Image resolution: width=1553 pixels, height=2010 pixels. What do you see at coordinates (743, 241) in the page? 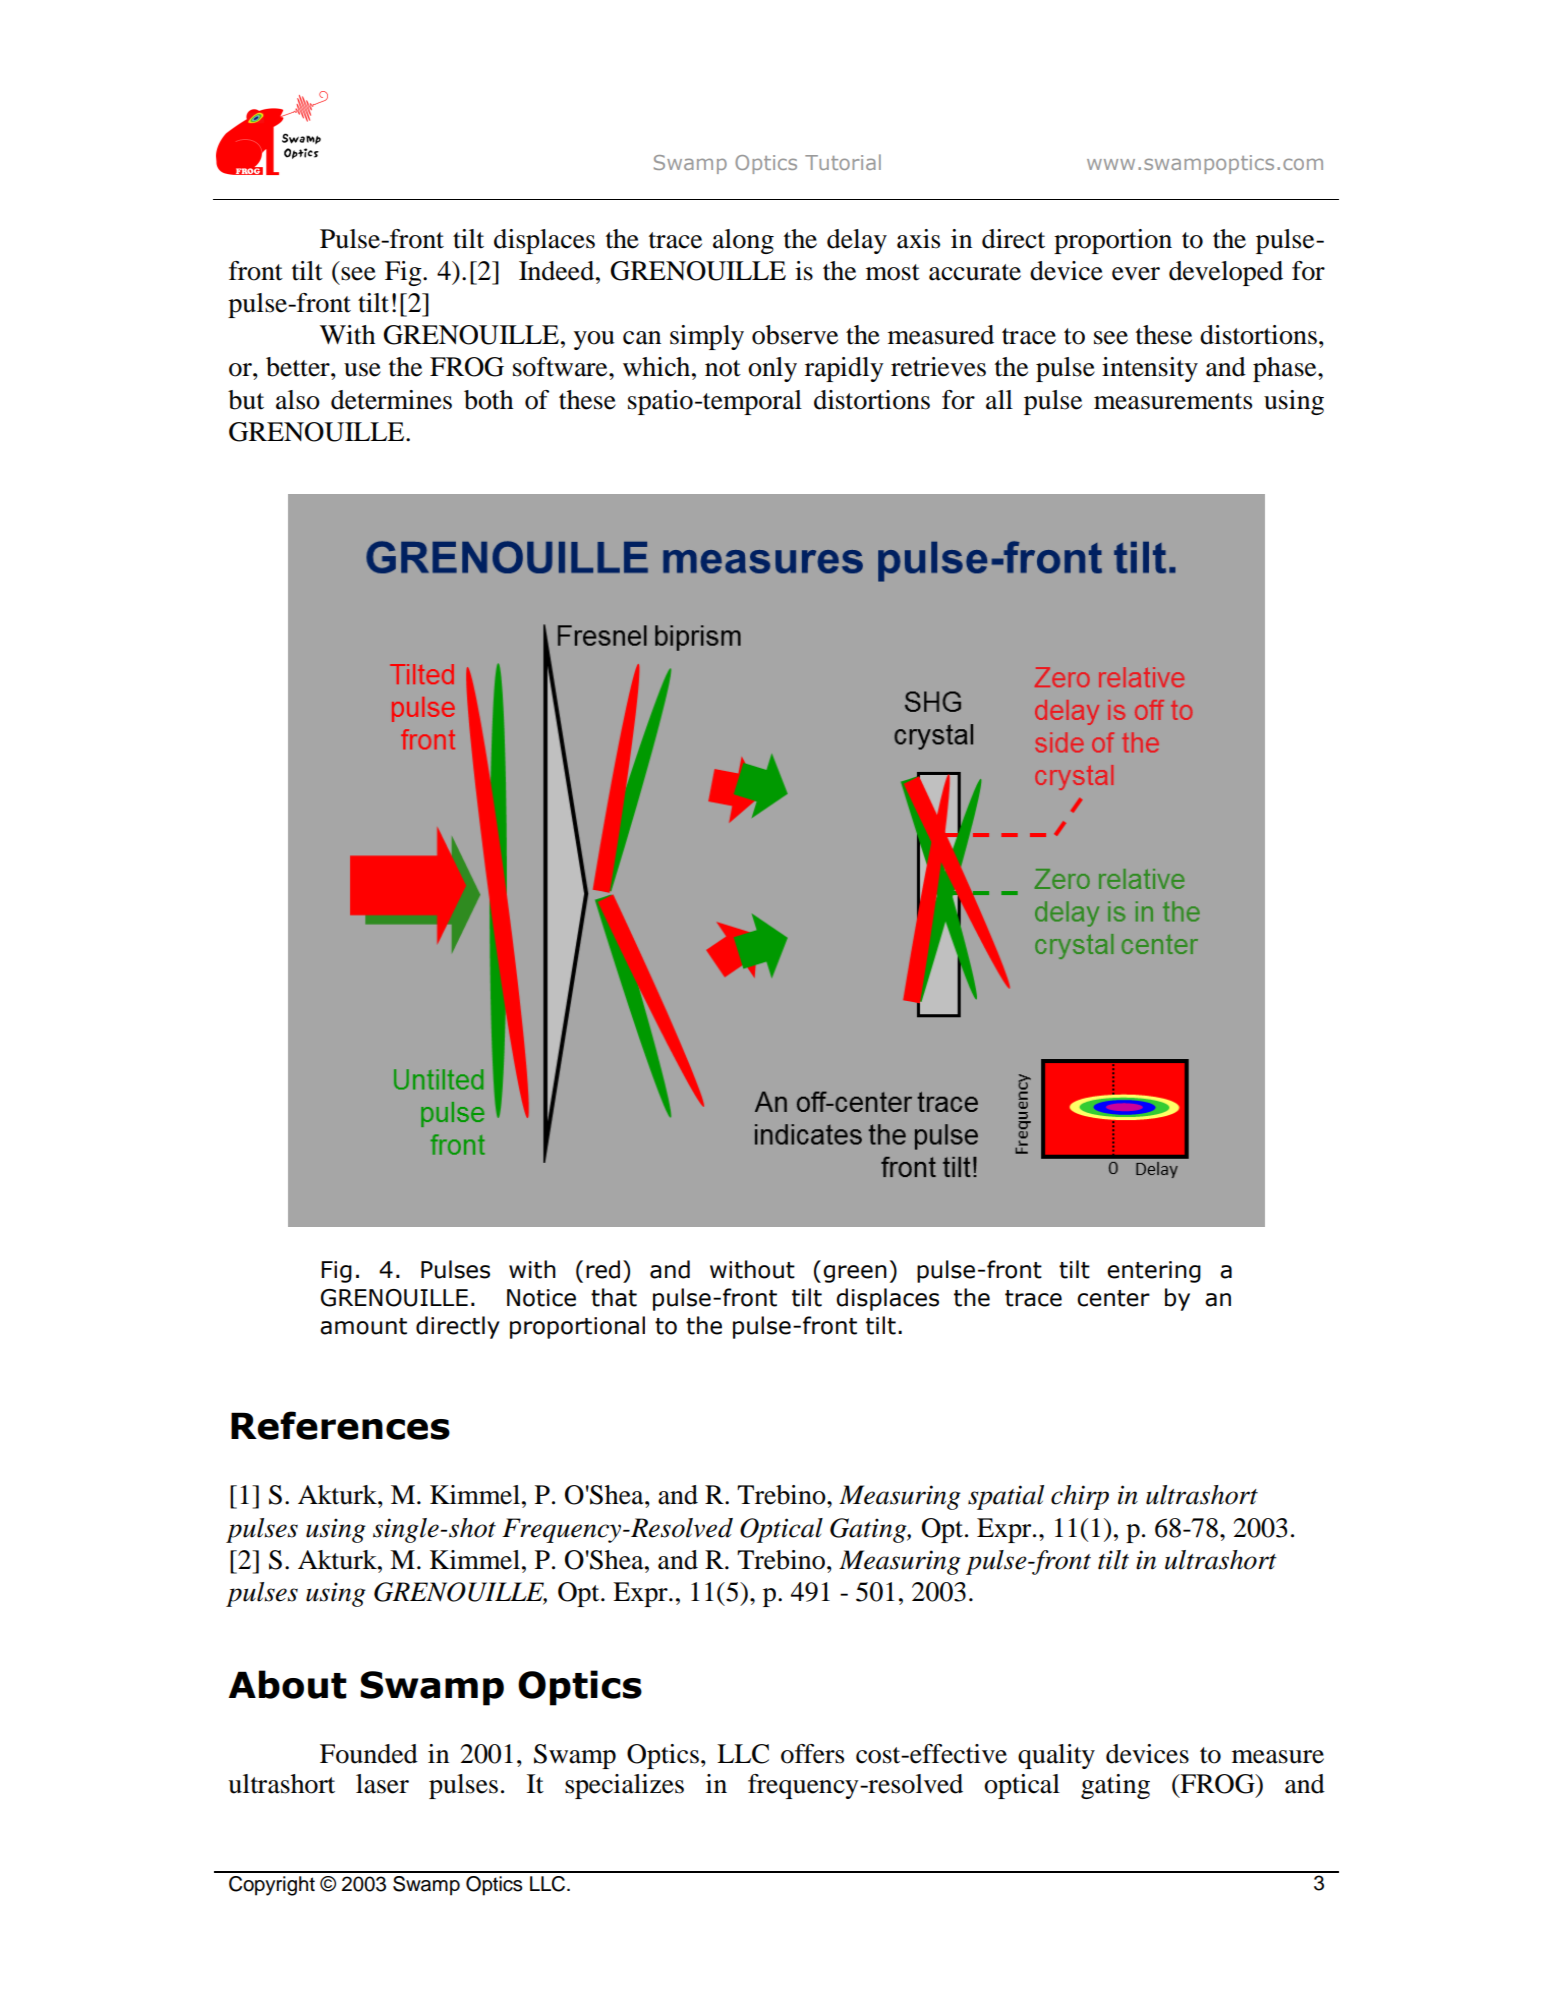
I see `along` at bounding box center [743, 241].
